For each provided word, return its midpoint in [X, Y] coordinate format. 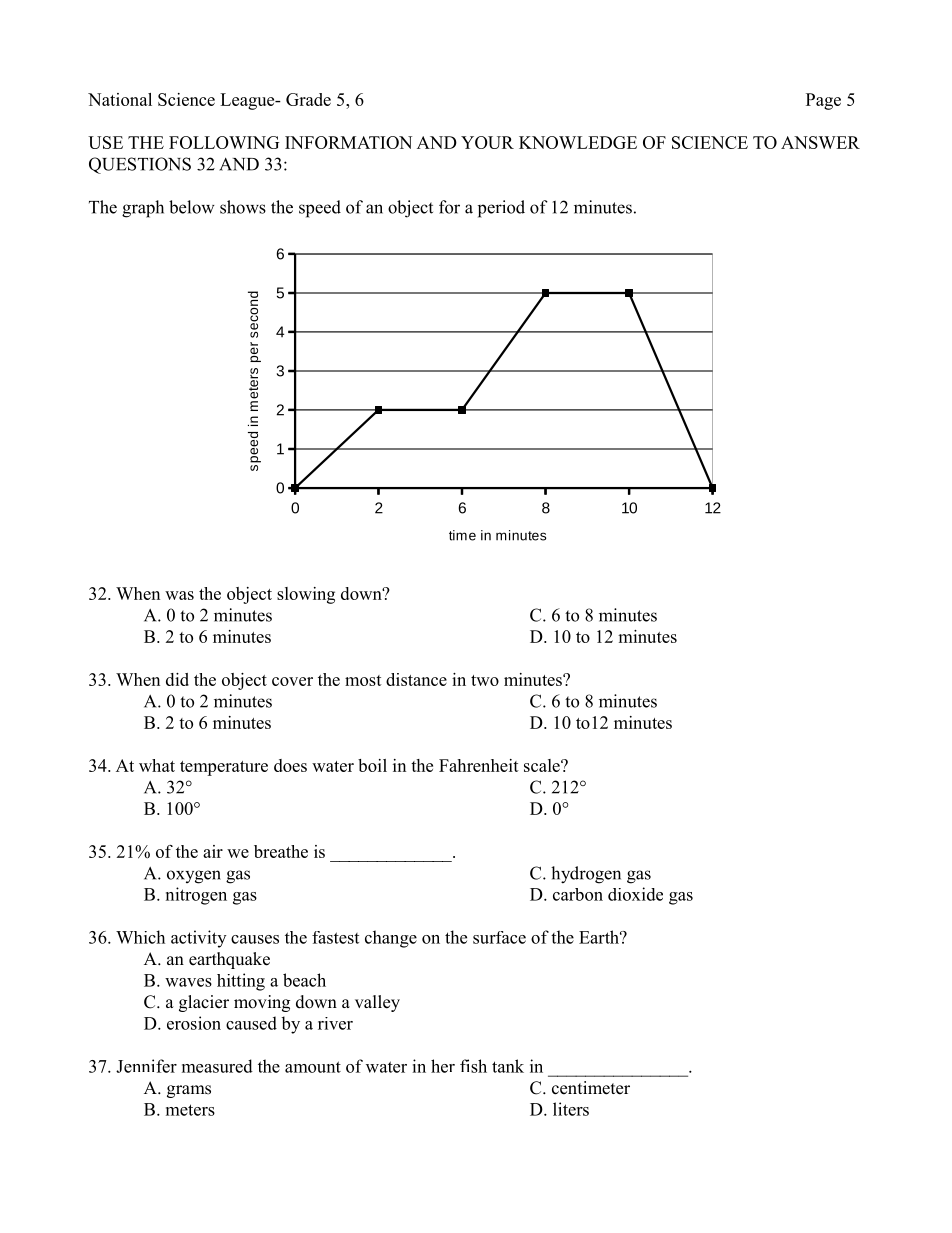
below [192, 207]
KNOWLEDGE [578, 142]
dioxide [635, 894]
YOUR [487, 142]
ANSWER [820, 142]
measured [217, 1066]
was [179, 595]
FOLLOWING [224, 142]
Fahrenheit [479, 765]
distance [416, 679]
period [501, 209]
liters [571, 1109]
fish [473, 1066]
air [213, 851]
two [485, 680]
